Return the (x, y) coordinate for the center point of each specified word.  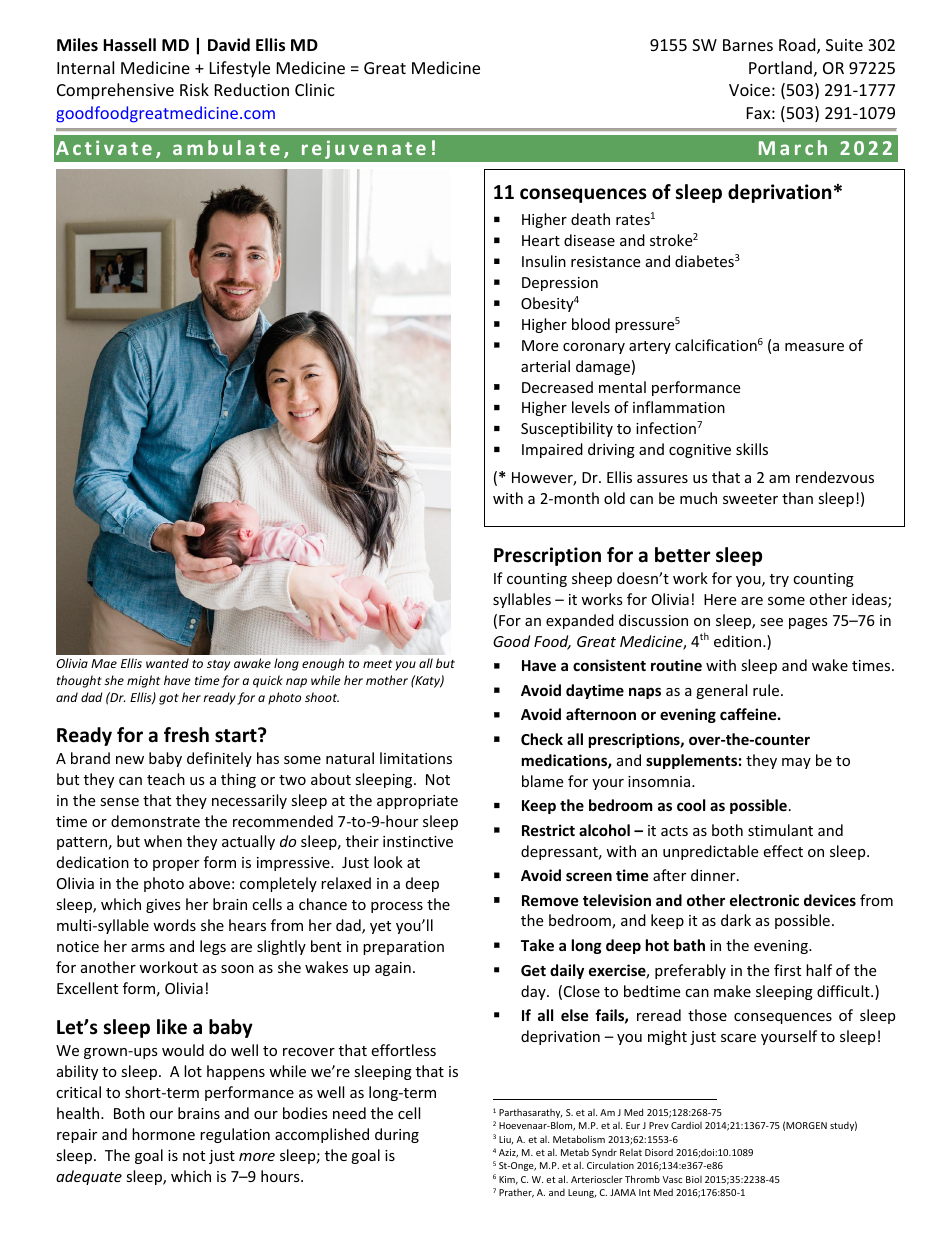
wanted (167, 663)
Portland (780, 67)
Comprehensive (115, 91)
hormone (163, 1134)
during (397, 1135)
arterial (545, 366)
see (771, 622)
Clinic (315, 89)
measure (814, 347)
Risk (194, 89)
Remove (550, 900)
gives (163, 906)
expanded (580, 621)
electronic (764, 900)
